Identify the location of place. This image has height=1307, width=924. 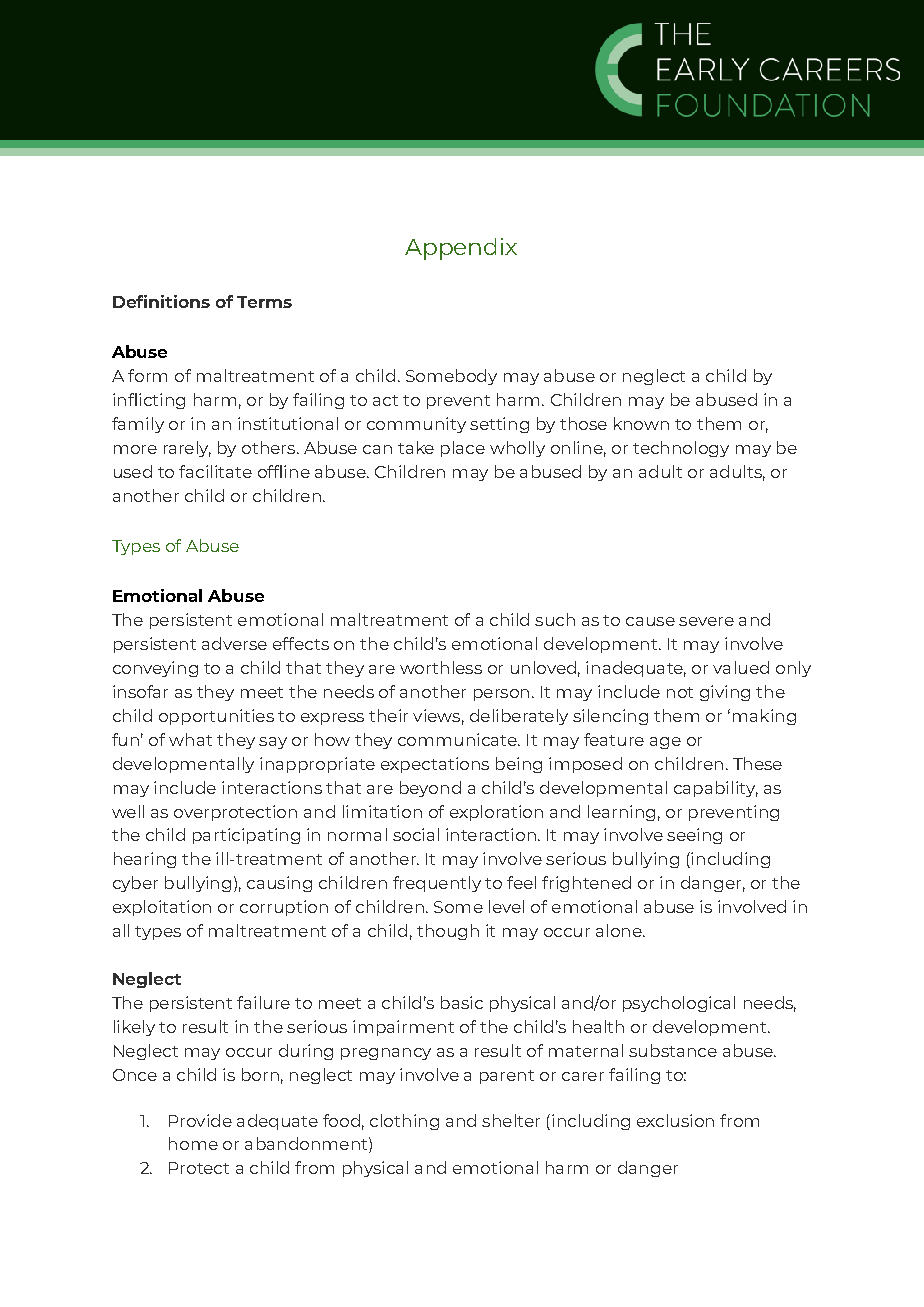
(463, 449).
